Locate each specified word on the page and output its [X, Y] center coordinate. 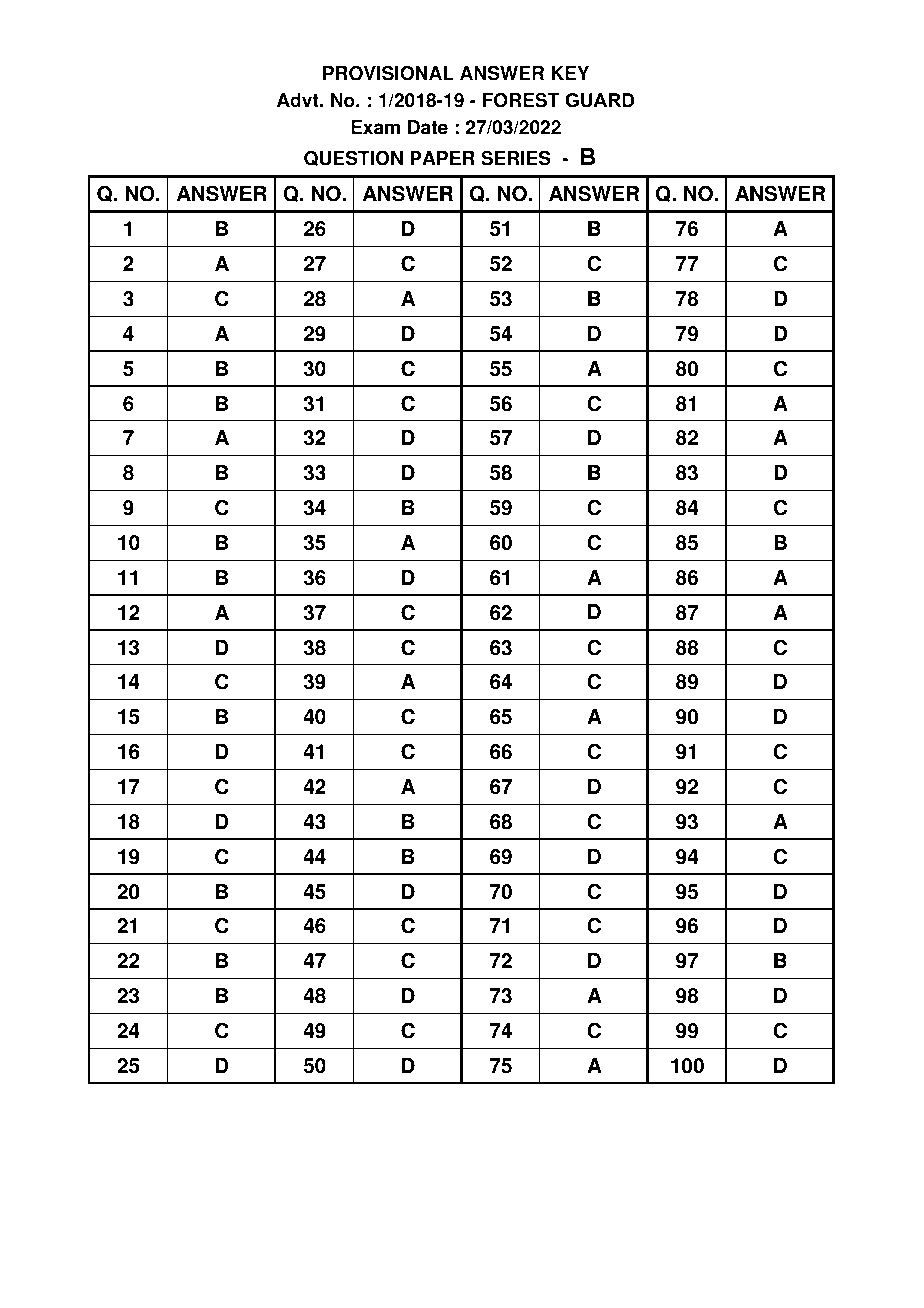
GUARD [599, 100]
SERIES [516, 158]
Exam [375, 127]
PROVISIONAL [388, 73]
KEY [570, 73]
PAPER [442, 158]
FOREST [521, 100]
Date [428, 127]
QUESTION [353, 158]
